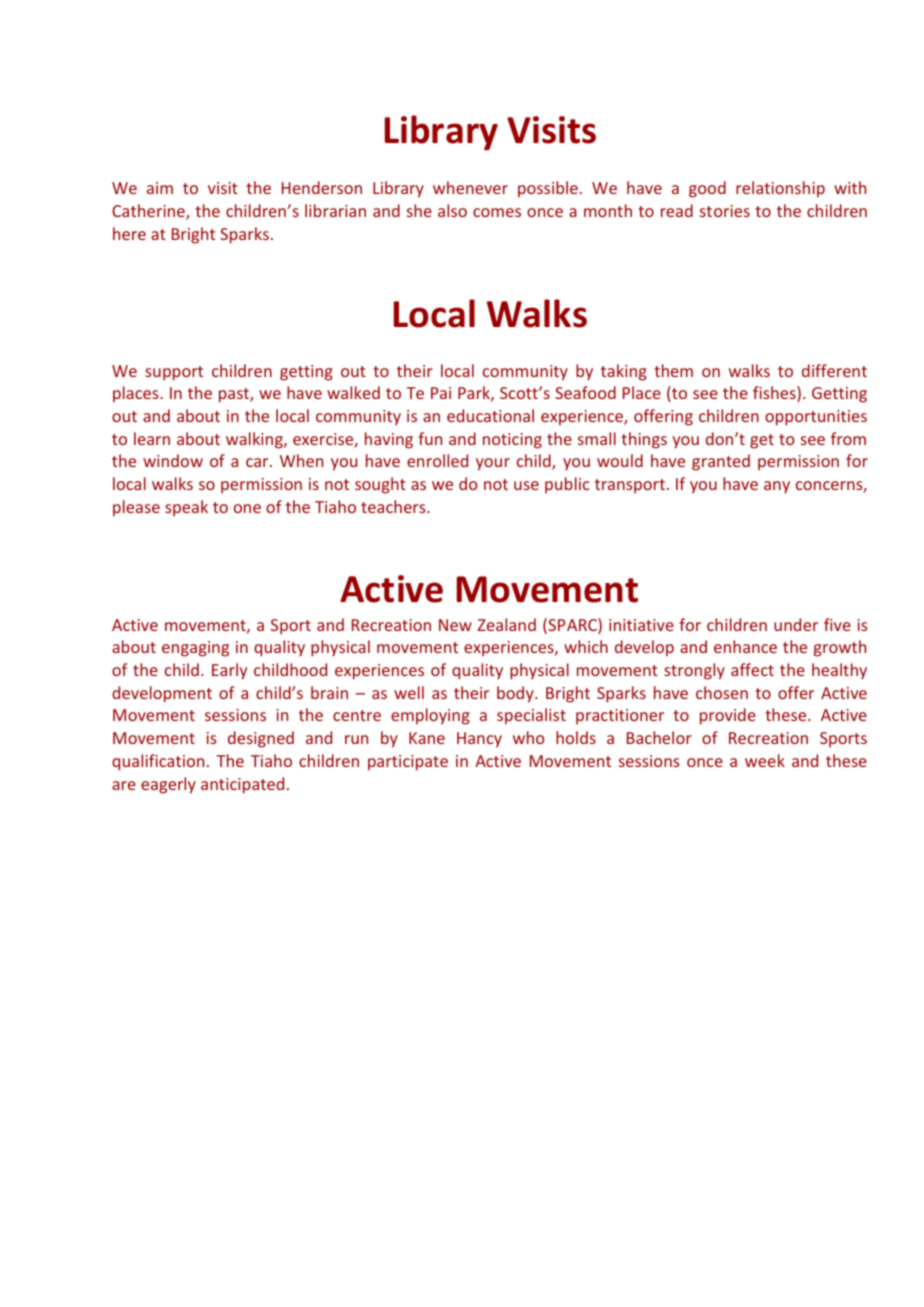  Describe the element at coordinates (242, 785) in the screenshot. I see `anticipated` at that location.
